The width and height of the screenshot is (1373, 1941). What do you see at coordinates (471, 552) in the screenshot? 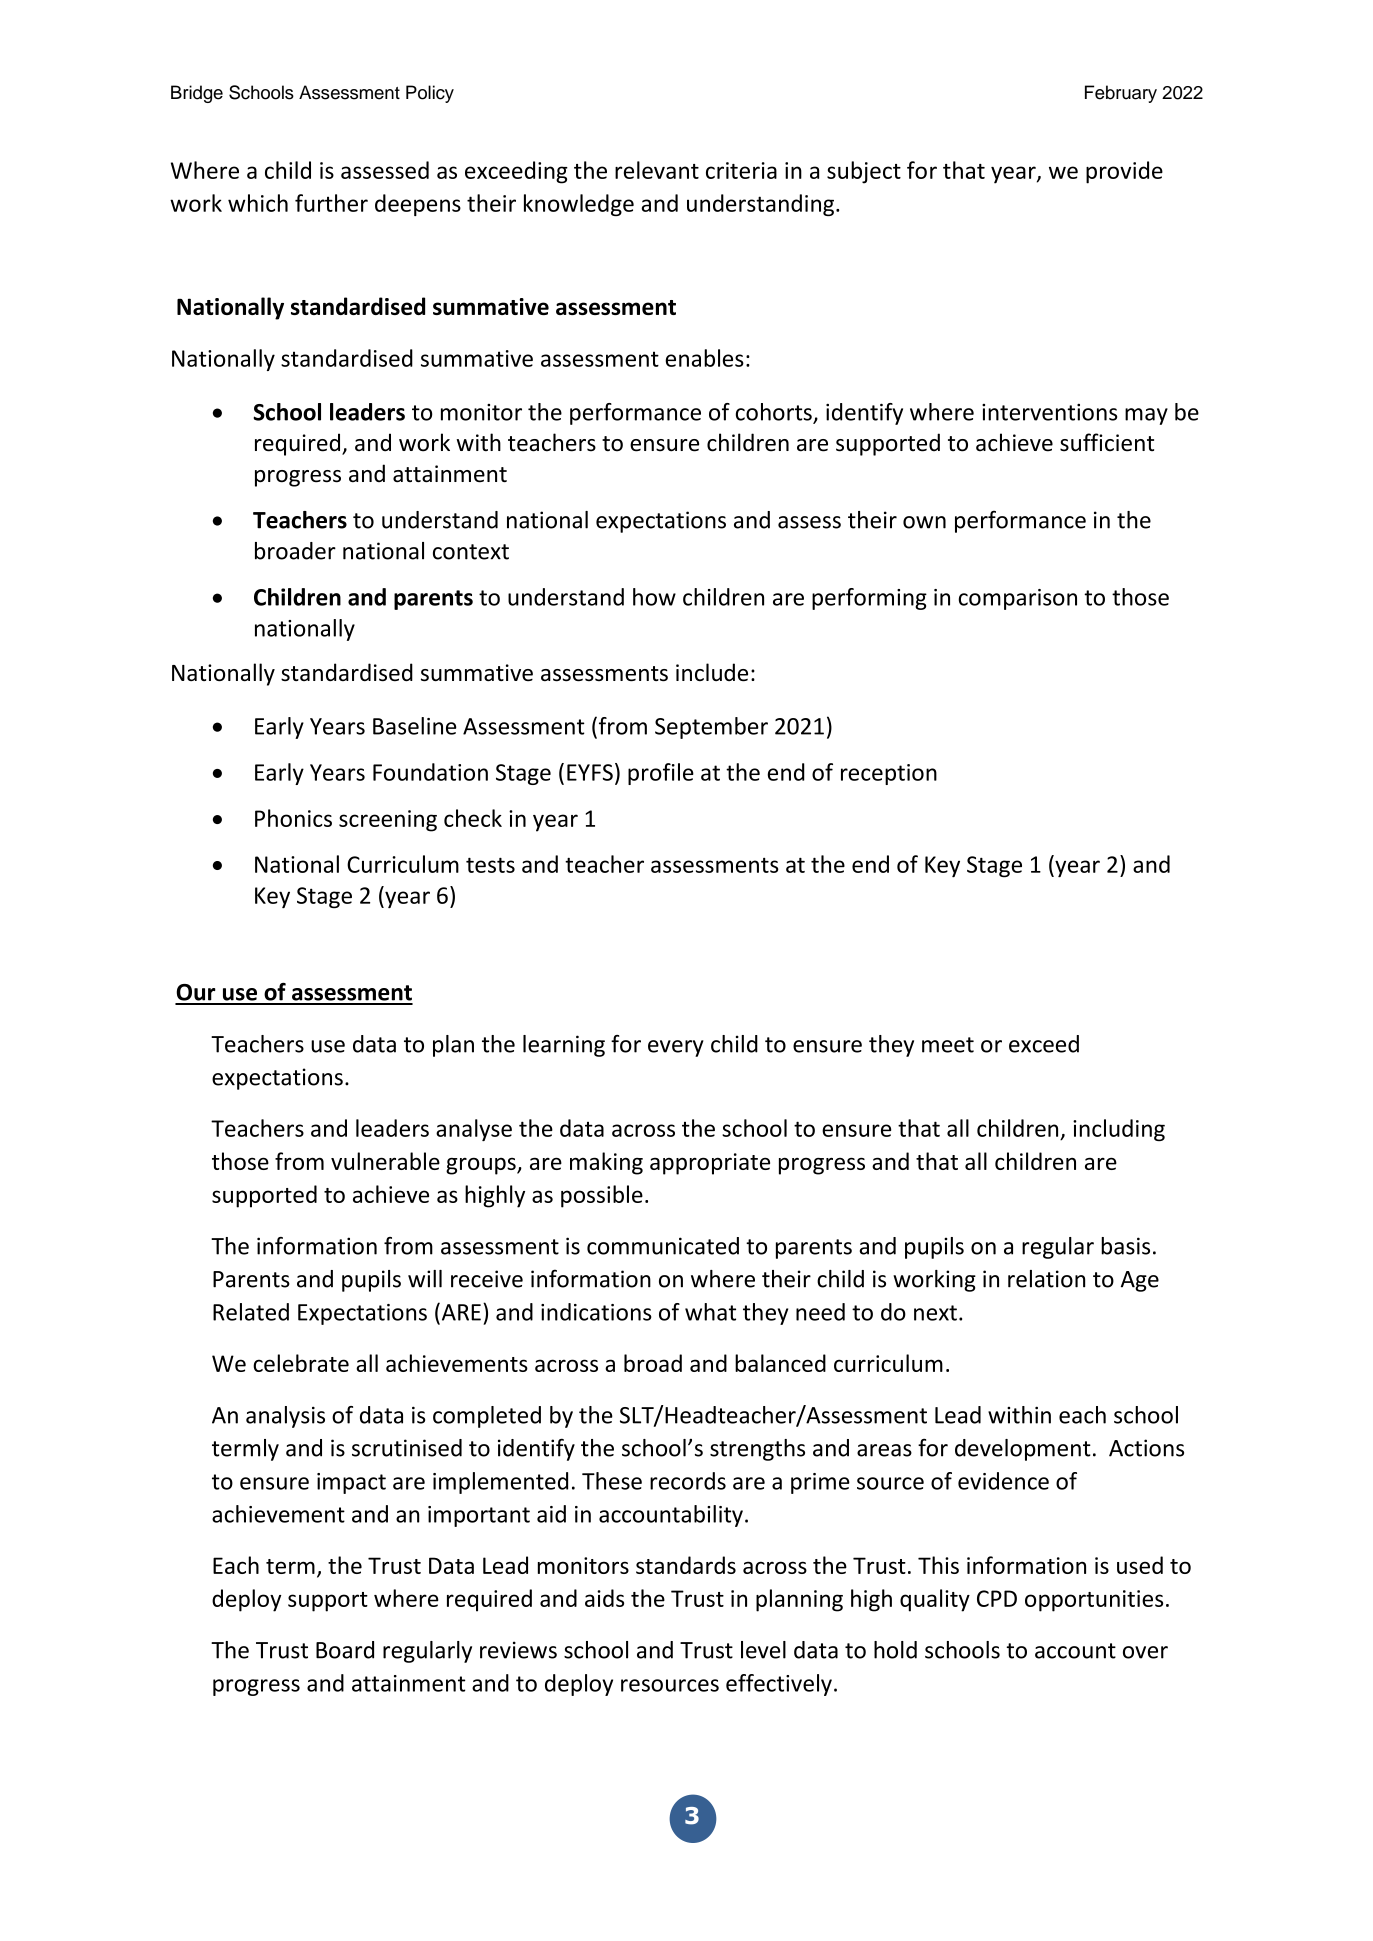
I see `context` at bounding box center [471, 552].
